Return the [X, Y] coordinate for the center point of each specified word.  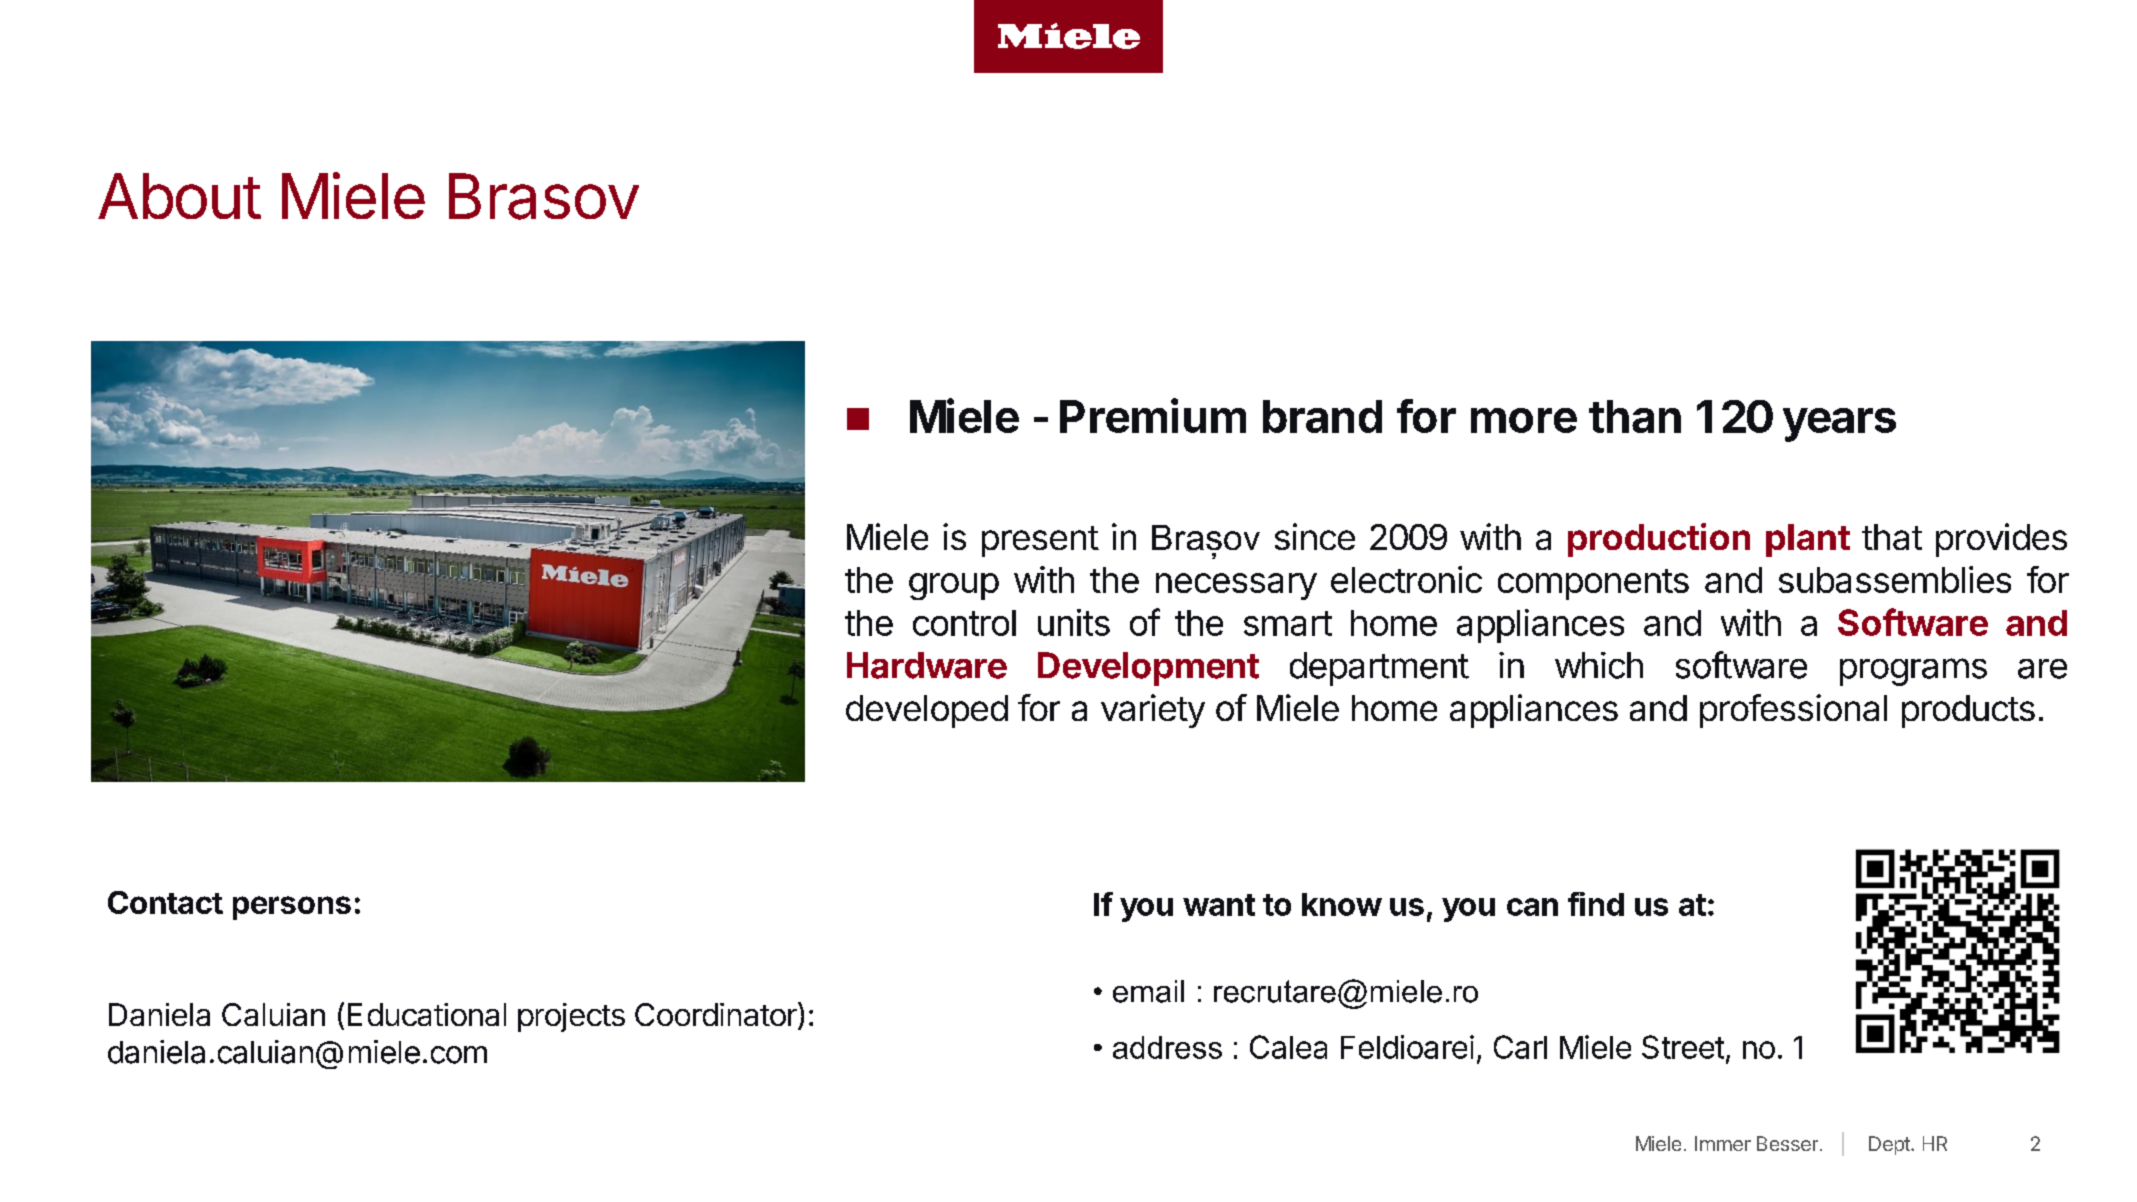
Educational [427, 1014]
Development [1148, 669]
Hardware [927, 665]
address [1167, 1047]
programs [1913, 672]
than [1635, 416]
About [179, 196]
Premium [1153, 415]
